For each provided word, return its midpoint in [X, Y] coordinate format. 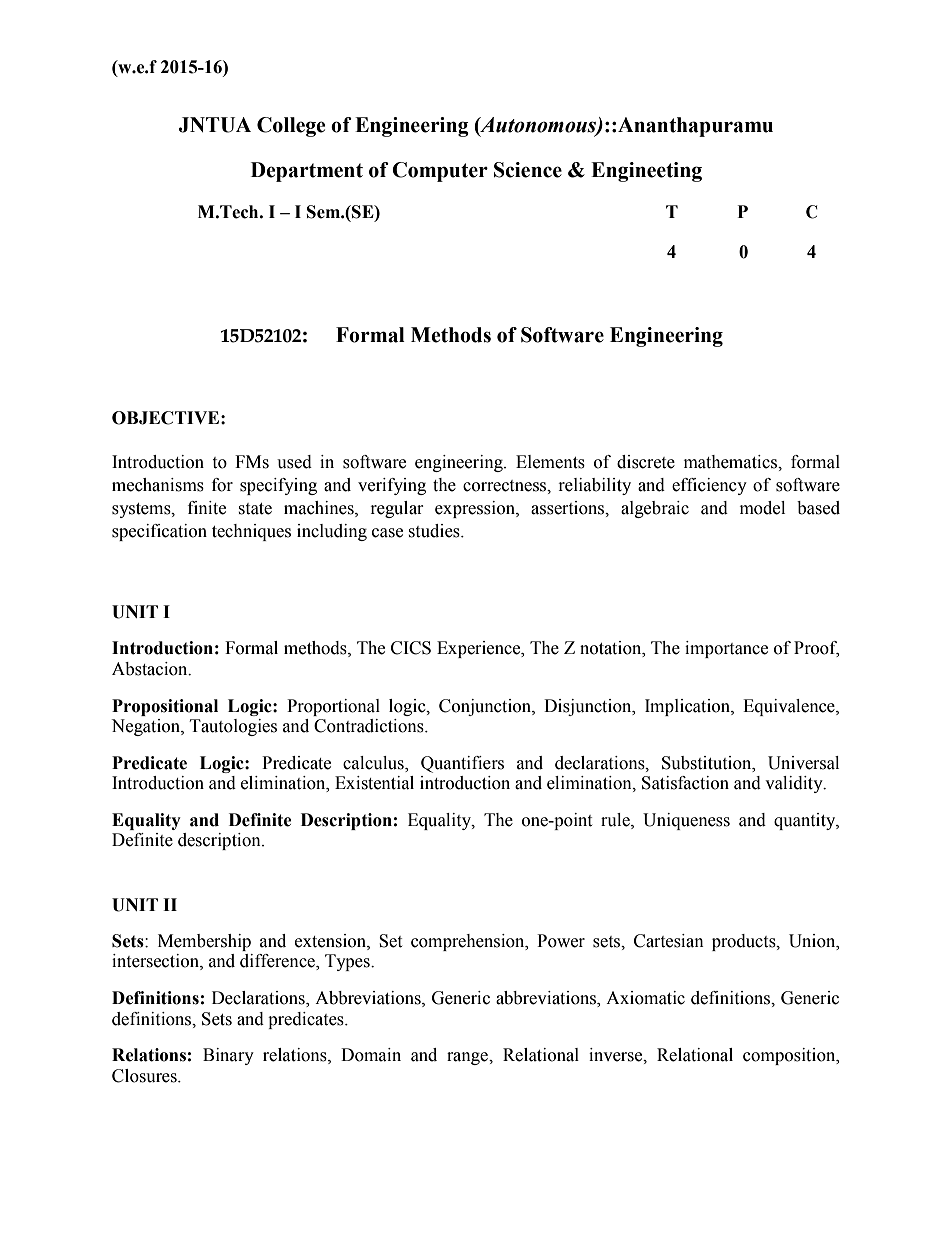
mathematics [731, 462]
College [291, 127]
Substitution [708, 763]
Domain [371, 1055]
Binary [228, 1056]
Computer [440, 172]
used [294, 462]
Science [528, 170]
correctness [506, 486]
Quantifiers [462, 764]
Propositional [165, 707]
